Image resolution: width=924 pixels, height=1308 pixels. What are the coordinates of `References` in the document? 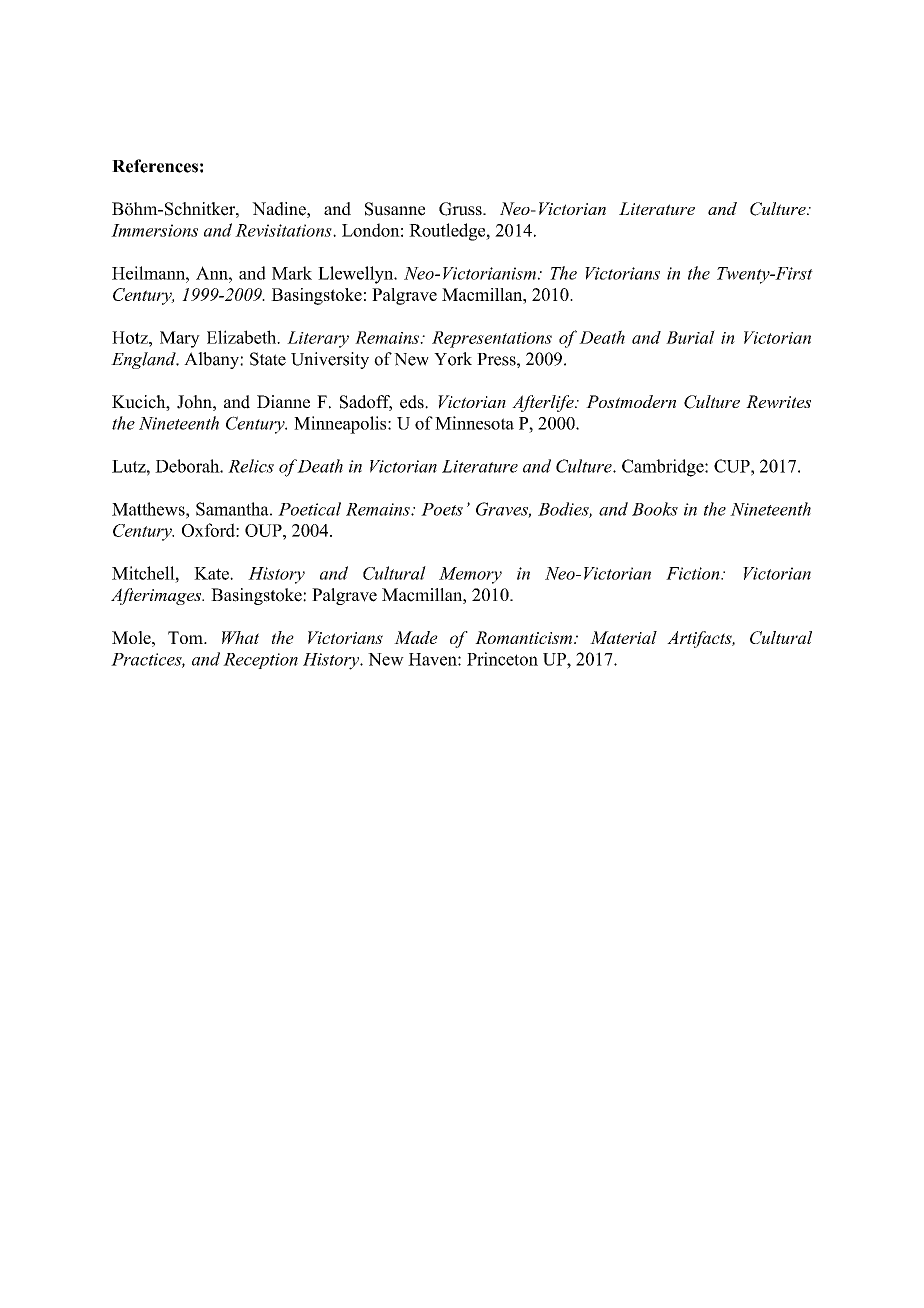 It's located at (155, 166).
